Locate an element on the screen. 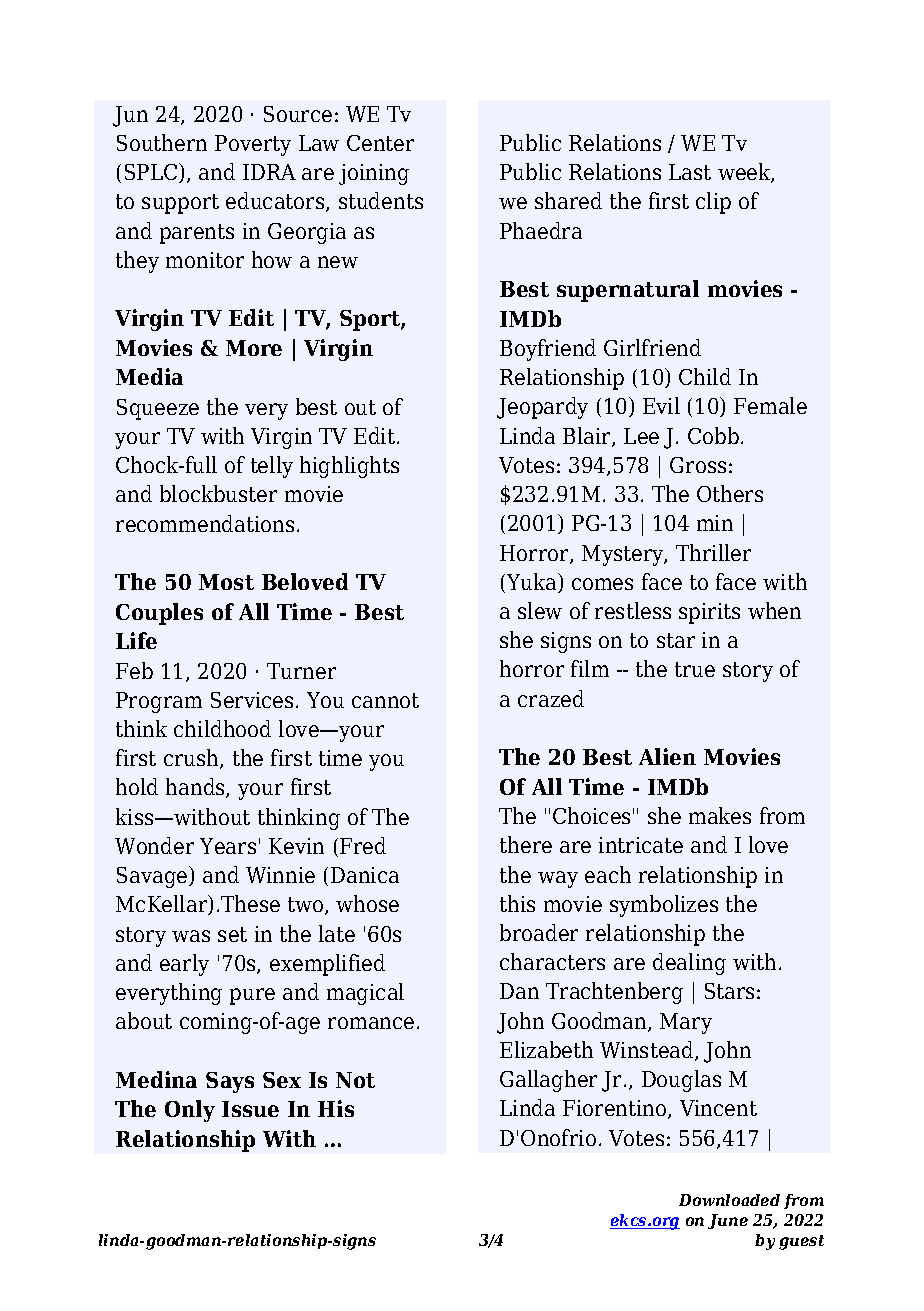  Squeeze is located at coordinates (158, 409).
